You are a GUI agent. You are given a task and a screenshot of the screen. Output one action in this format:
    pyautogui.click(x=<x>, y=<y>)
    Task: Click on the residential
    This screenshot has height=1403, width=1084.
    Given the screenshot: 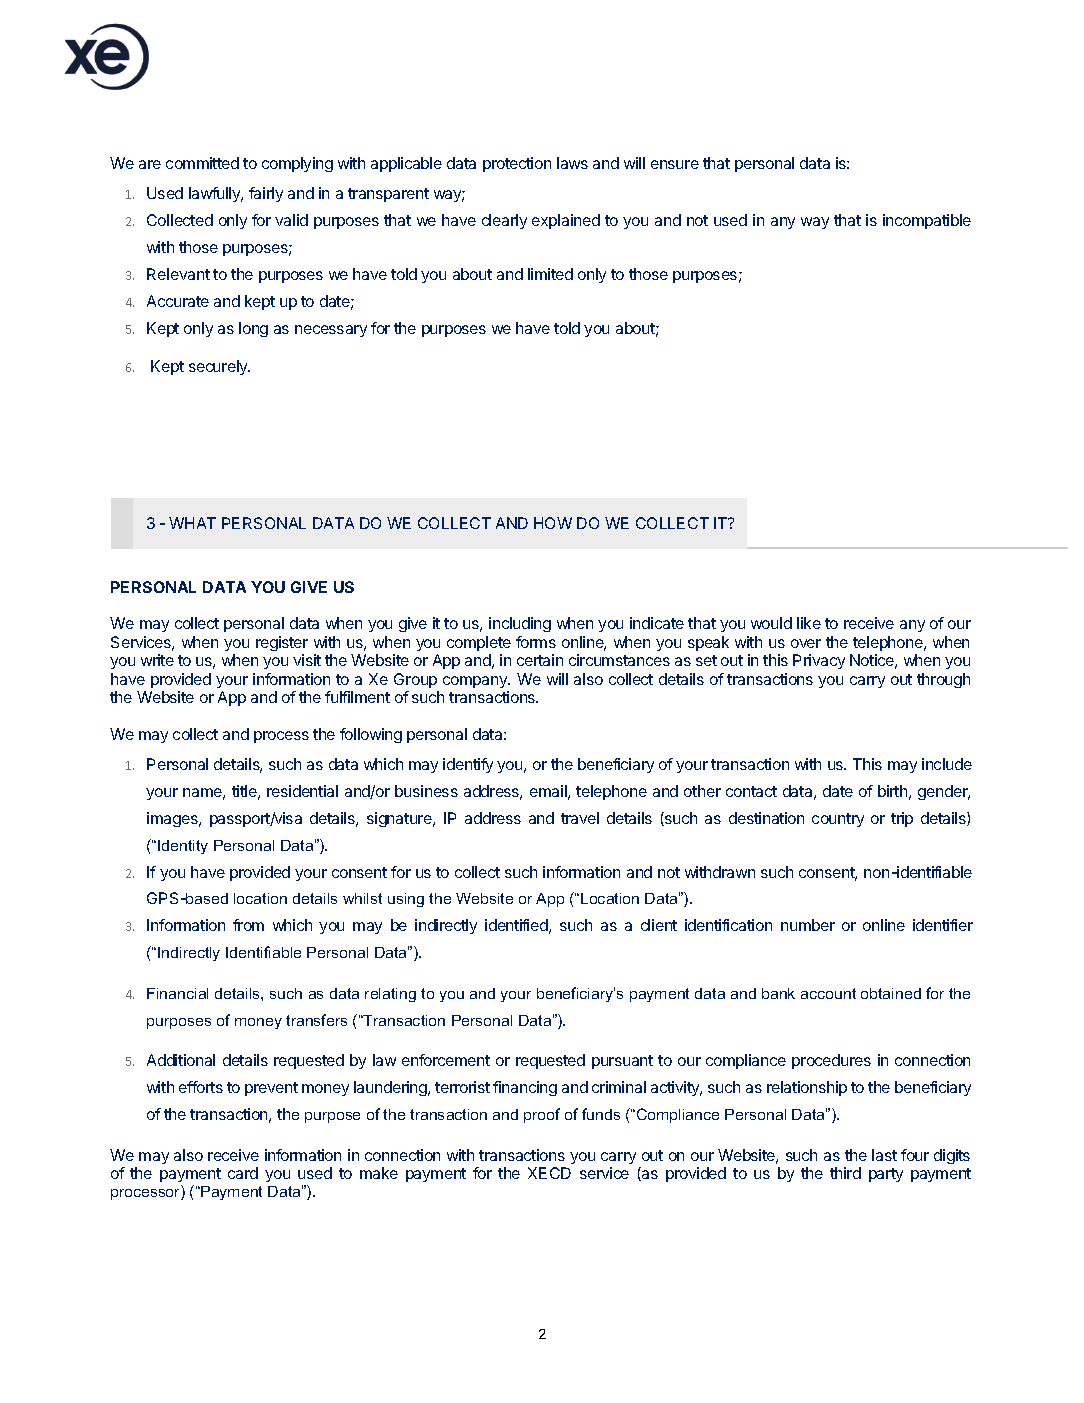 What is the action you would take?
    pyautogui.click(x=302, y=791)
